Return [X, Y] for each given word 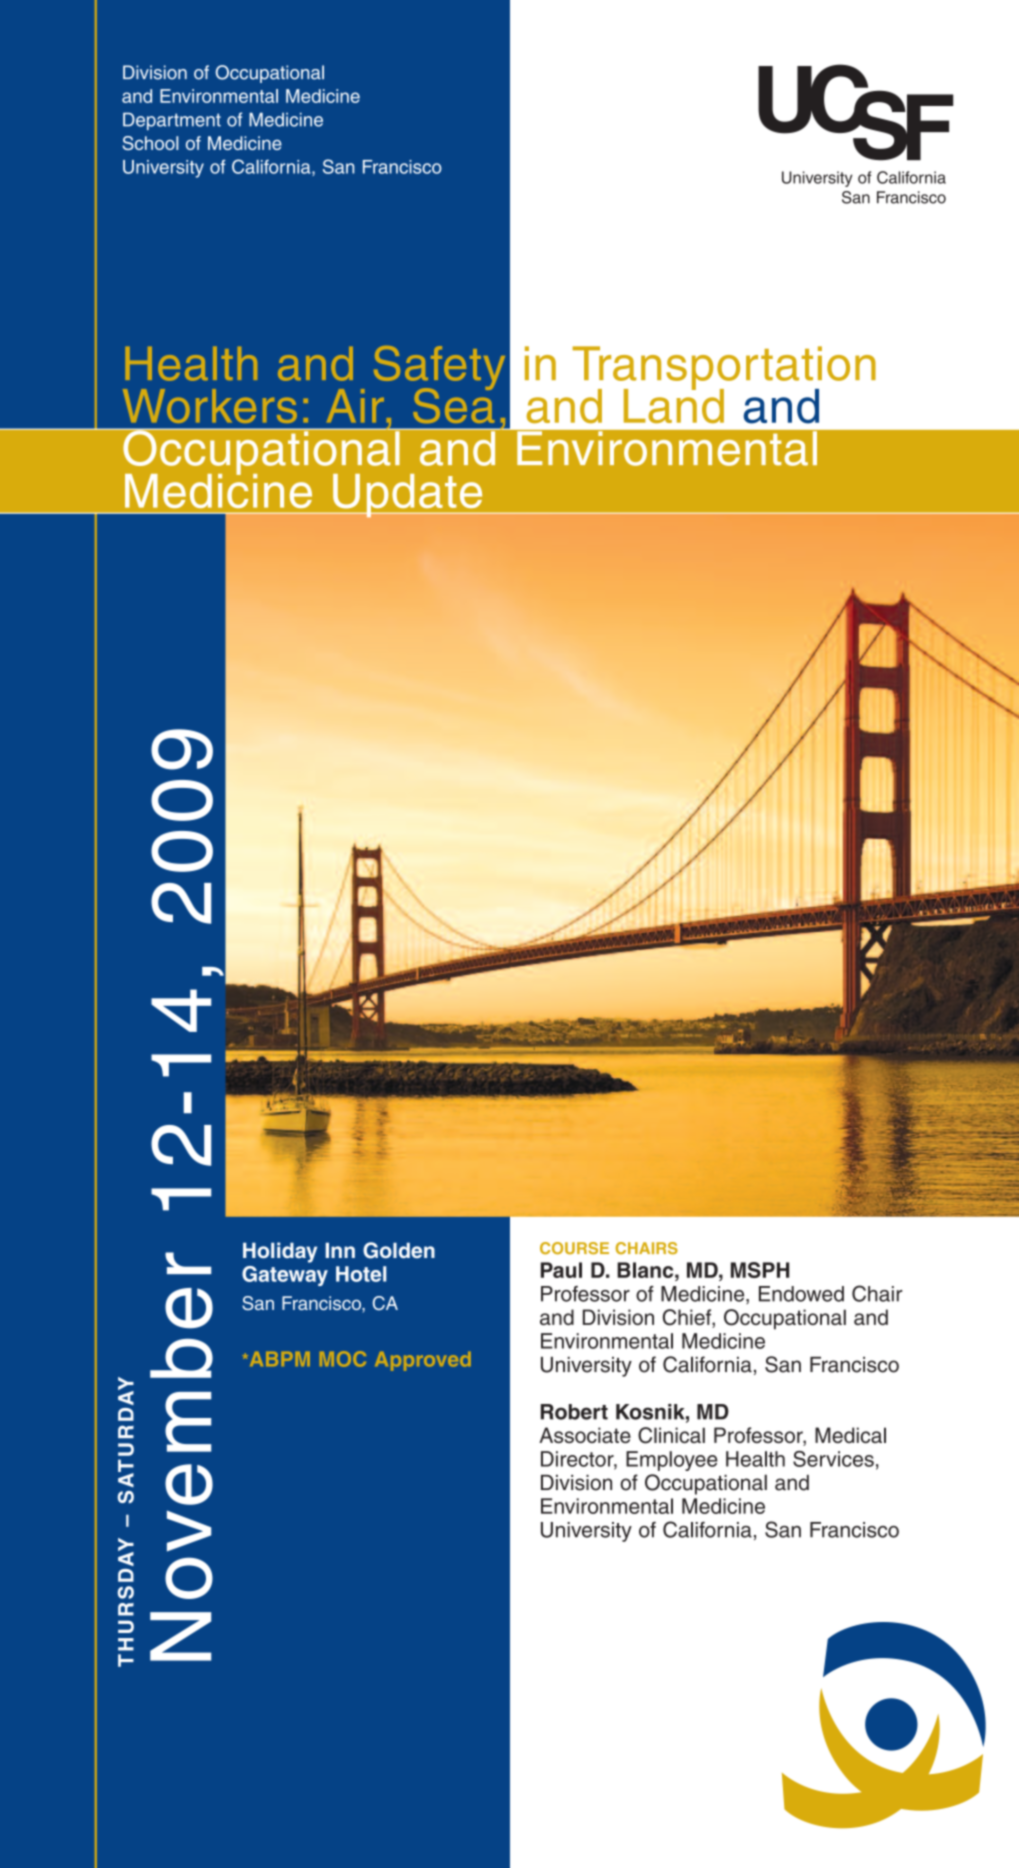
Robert [574, 1412]
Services [833, 1459]
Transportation [724, 369]
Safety [439, 369]
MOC [343, 1359]
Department [172, 121]
